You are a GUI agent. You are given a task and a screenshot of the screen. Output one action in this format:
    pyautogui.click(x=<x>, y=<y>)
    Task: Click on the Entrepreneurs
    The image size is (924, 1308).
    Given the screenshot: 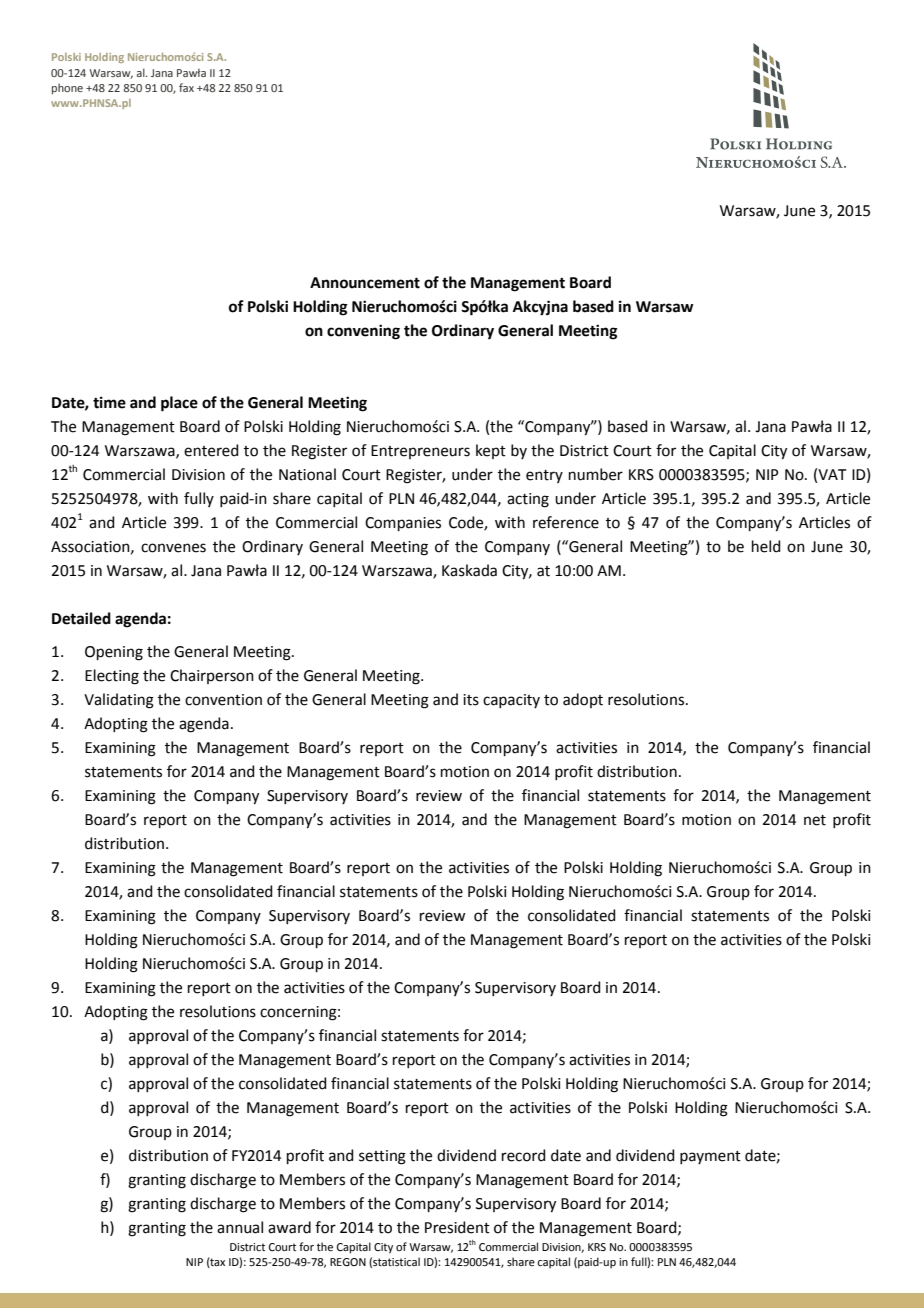 What is the action you would take?
    pyautogui.click(x=420, y=452)
